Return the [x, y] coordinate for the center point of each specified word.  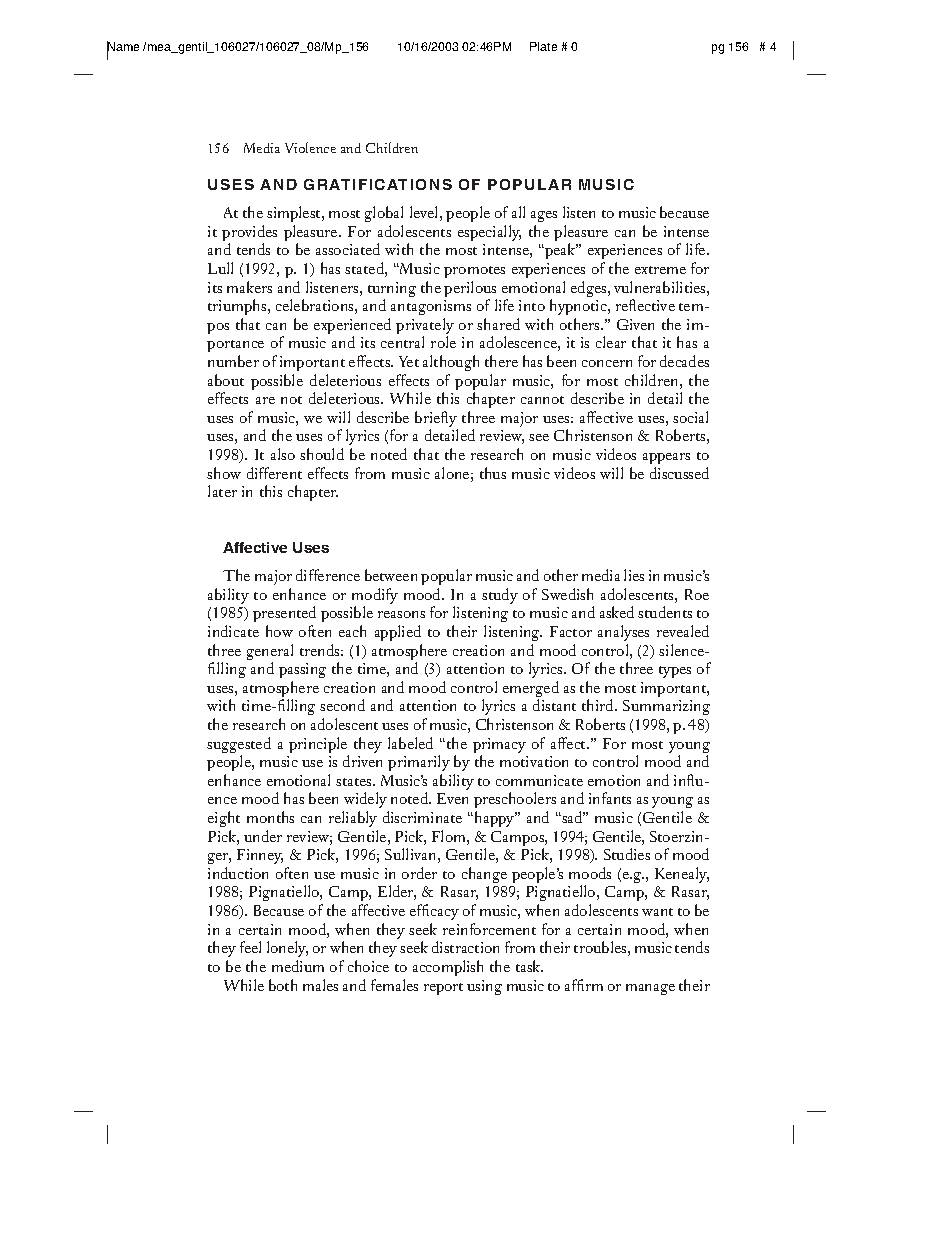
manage [650, 989]
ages [544, 216]
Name [123, 47]
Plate [543, 46]
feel [250, 947]
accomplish [448, 968]
